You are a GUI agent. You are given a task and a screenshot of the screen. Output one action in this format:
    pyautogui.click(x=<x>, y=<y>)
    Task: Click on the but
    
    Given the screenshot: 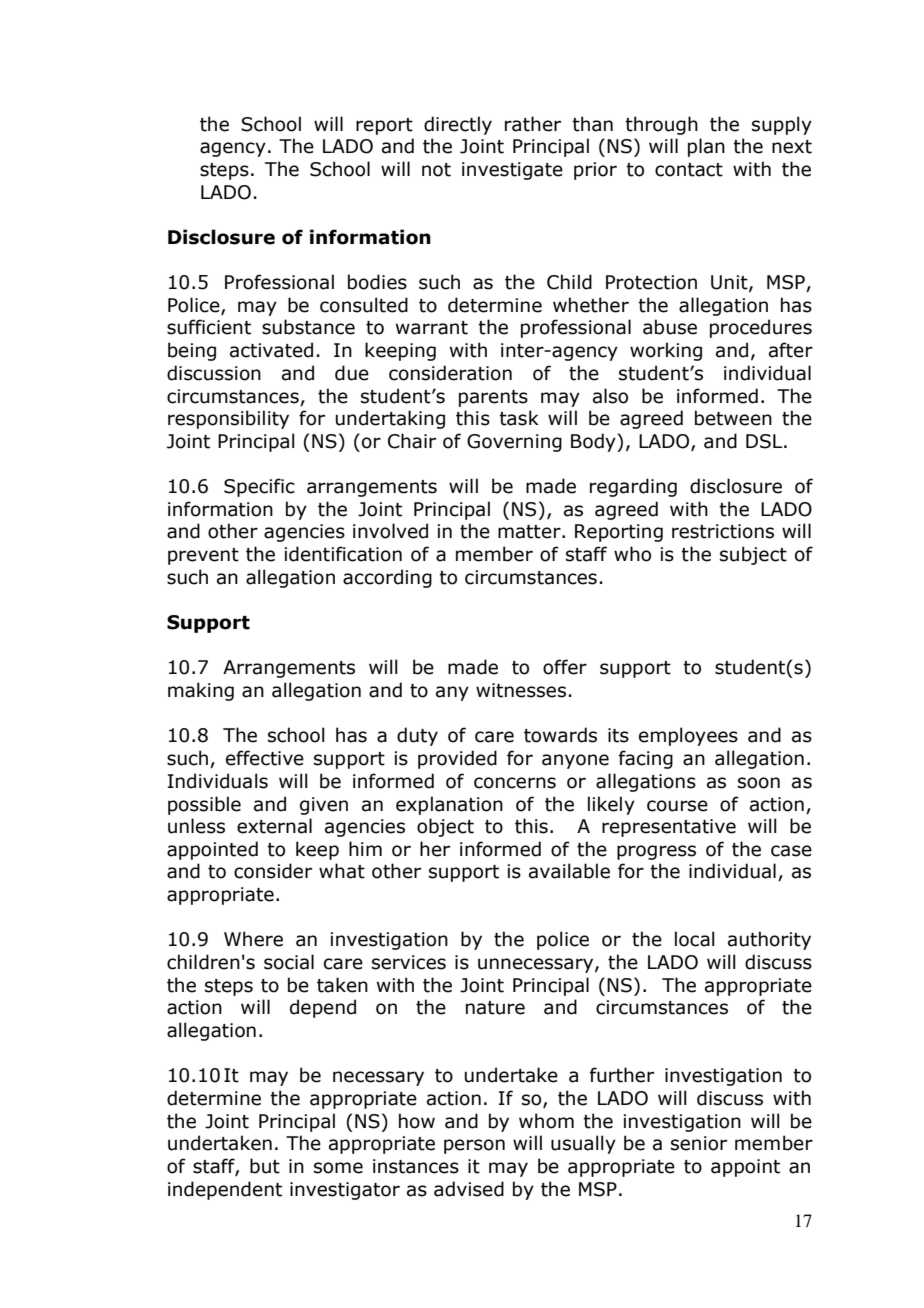 What is the action you would take?
    pyautogui.click(x=265, y=1166)
